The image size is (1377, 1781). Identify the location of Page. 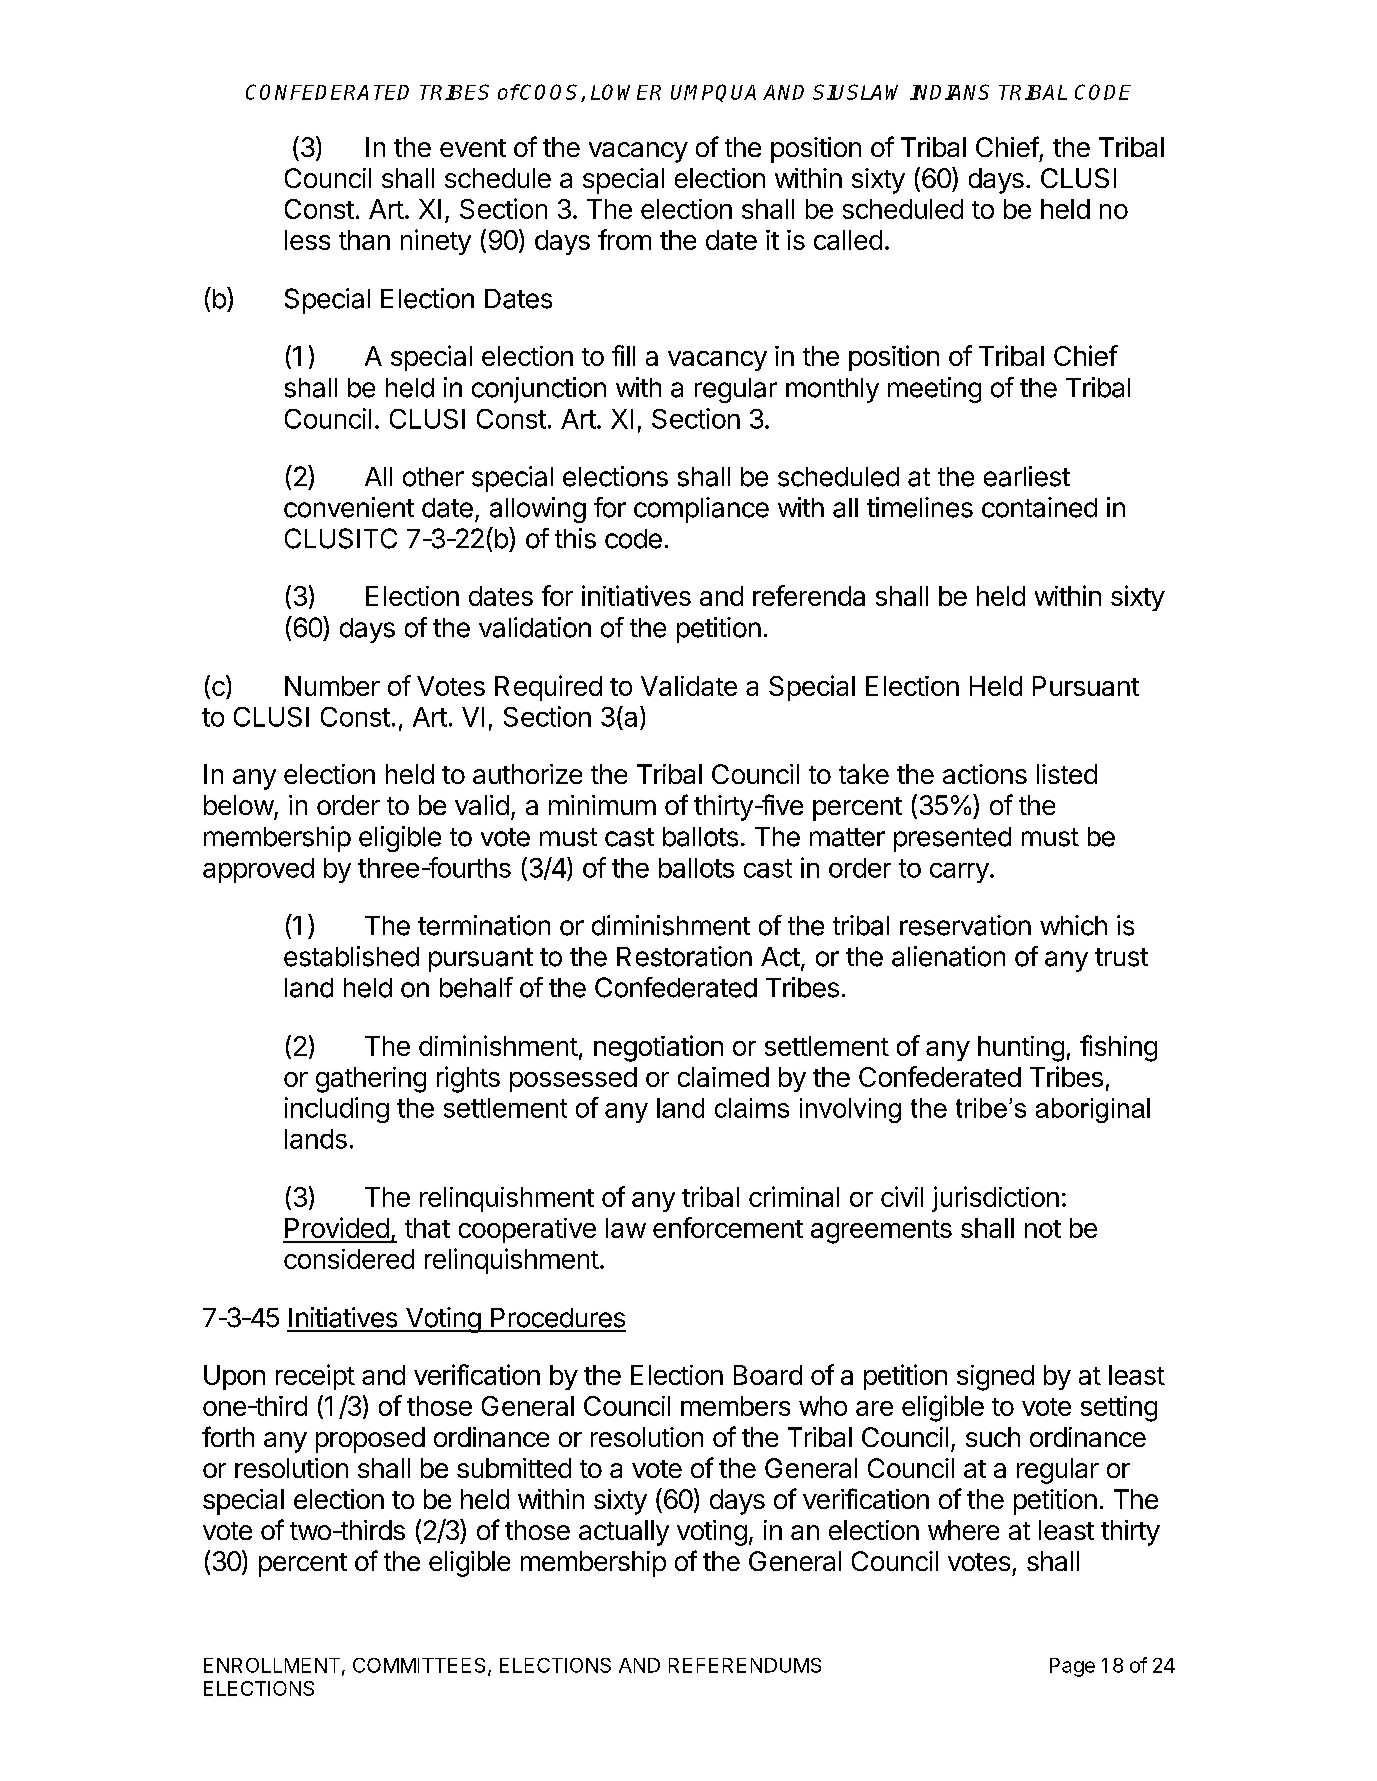
(1072, 1667).
